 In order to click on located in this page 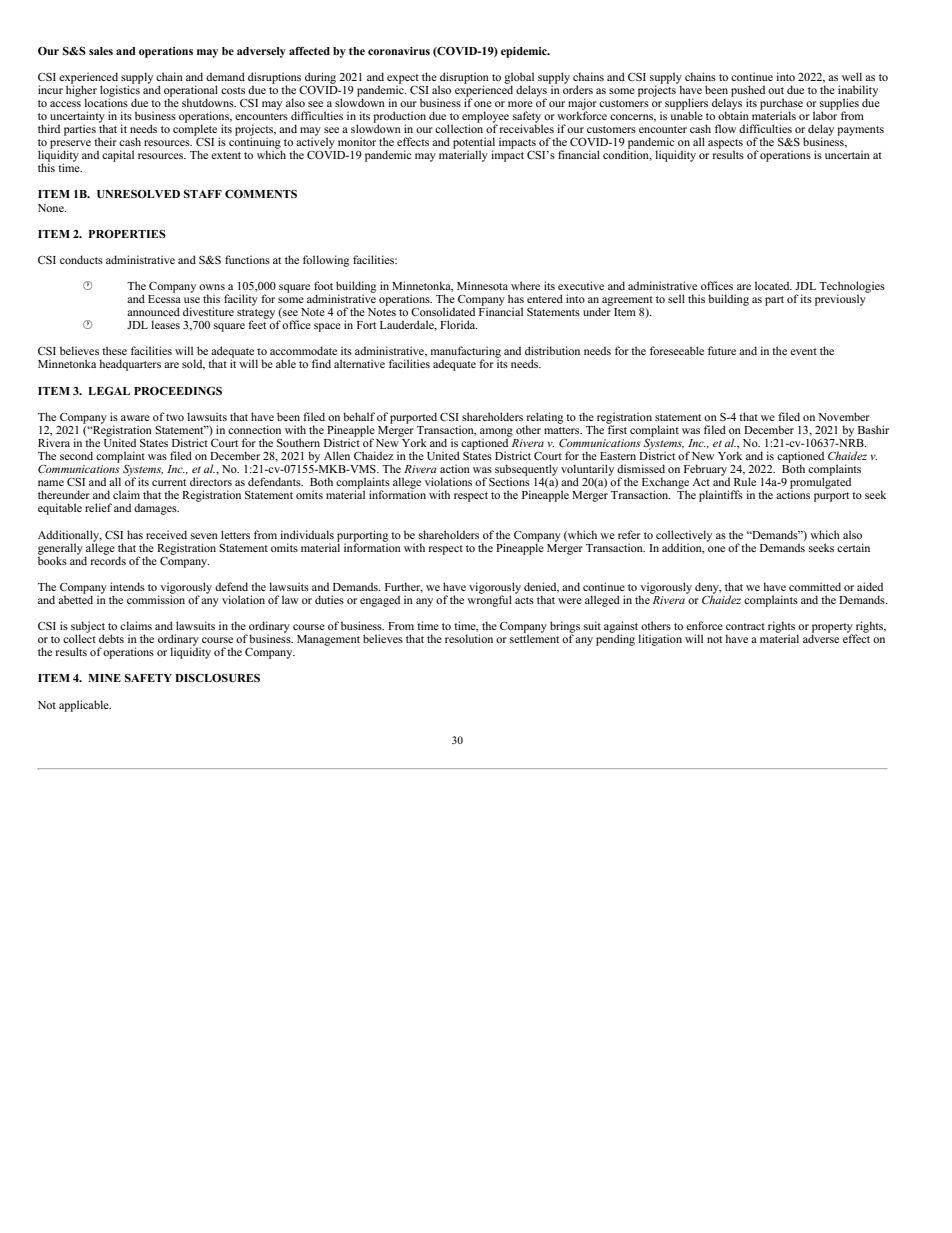, I will do `click(773, 285)`.
